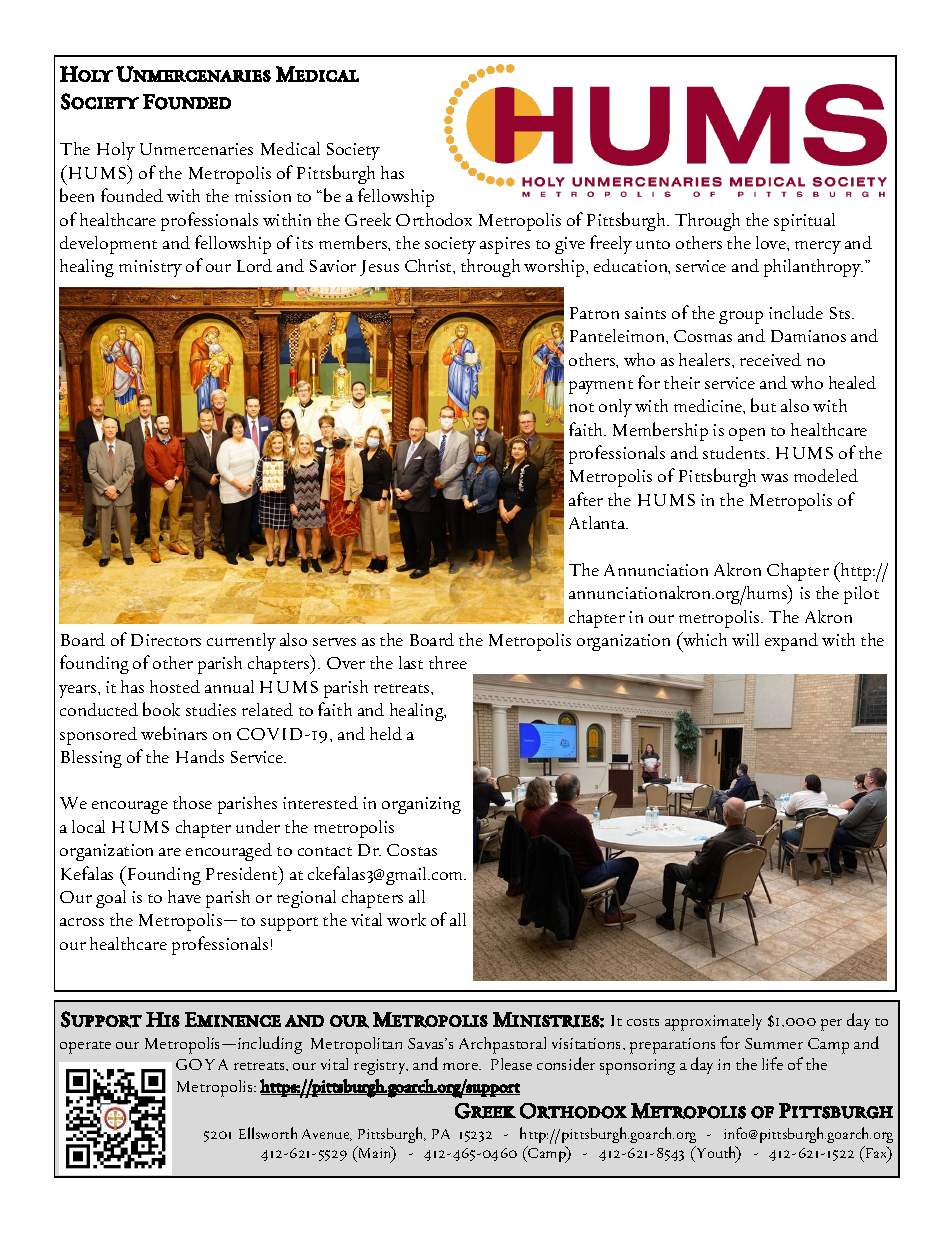 Image resolution: width=952 pixels, height=1233 pixels. What do you see at coordinates (108, 245) in the document?
I see `development` at bounding box center [108, 245].
